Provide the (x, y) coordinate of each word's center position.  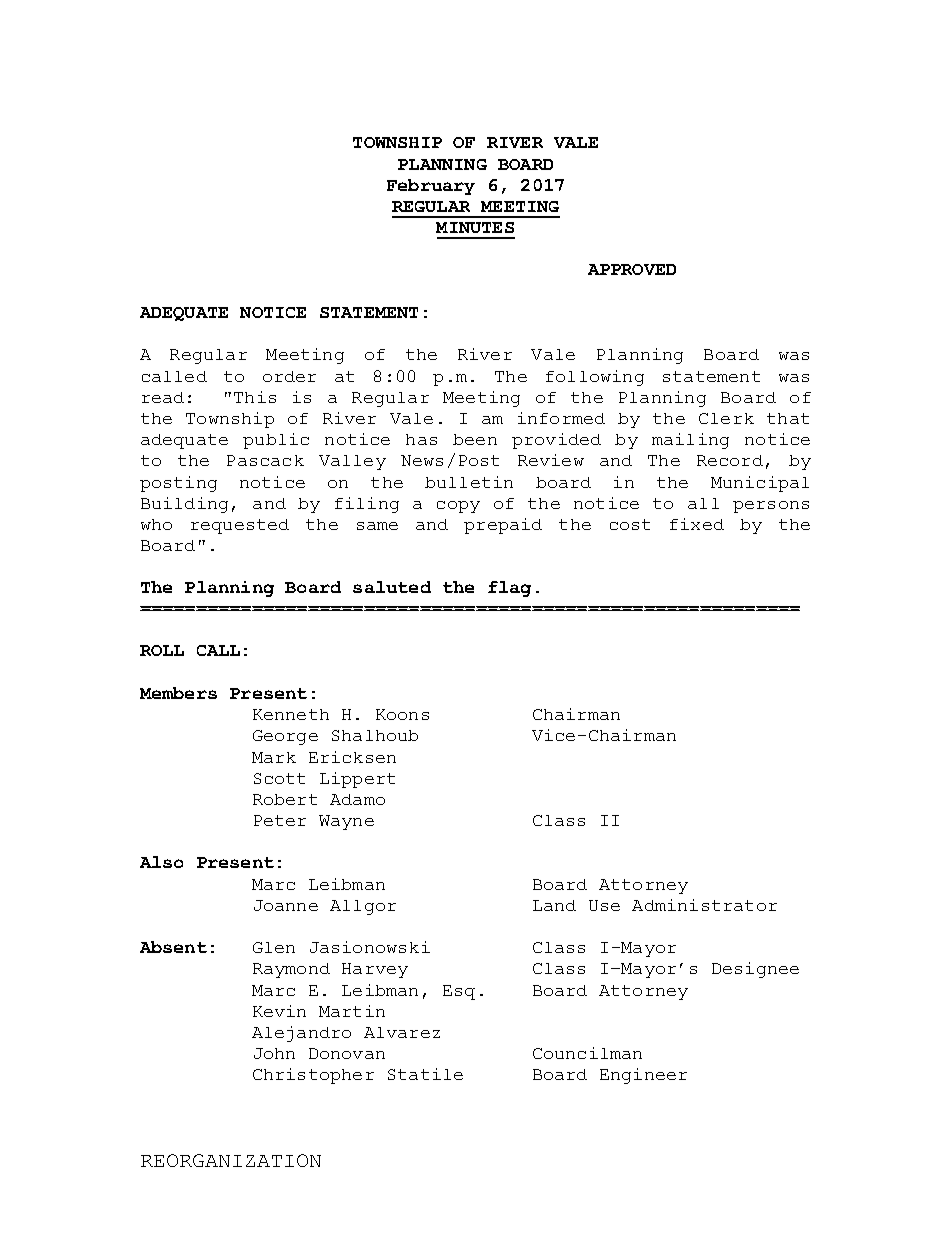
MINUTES (475, 227)
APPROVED (632, 269)
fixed (697, 524)
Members (178, 693)
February (431, 187)
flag (509, 589)
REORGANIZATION (231, 1160)
